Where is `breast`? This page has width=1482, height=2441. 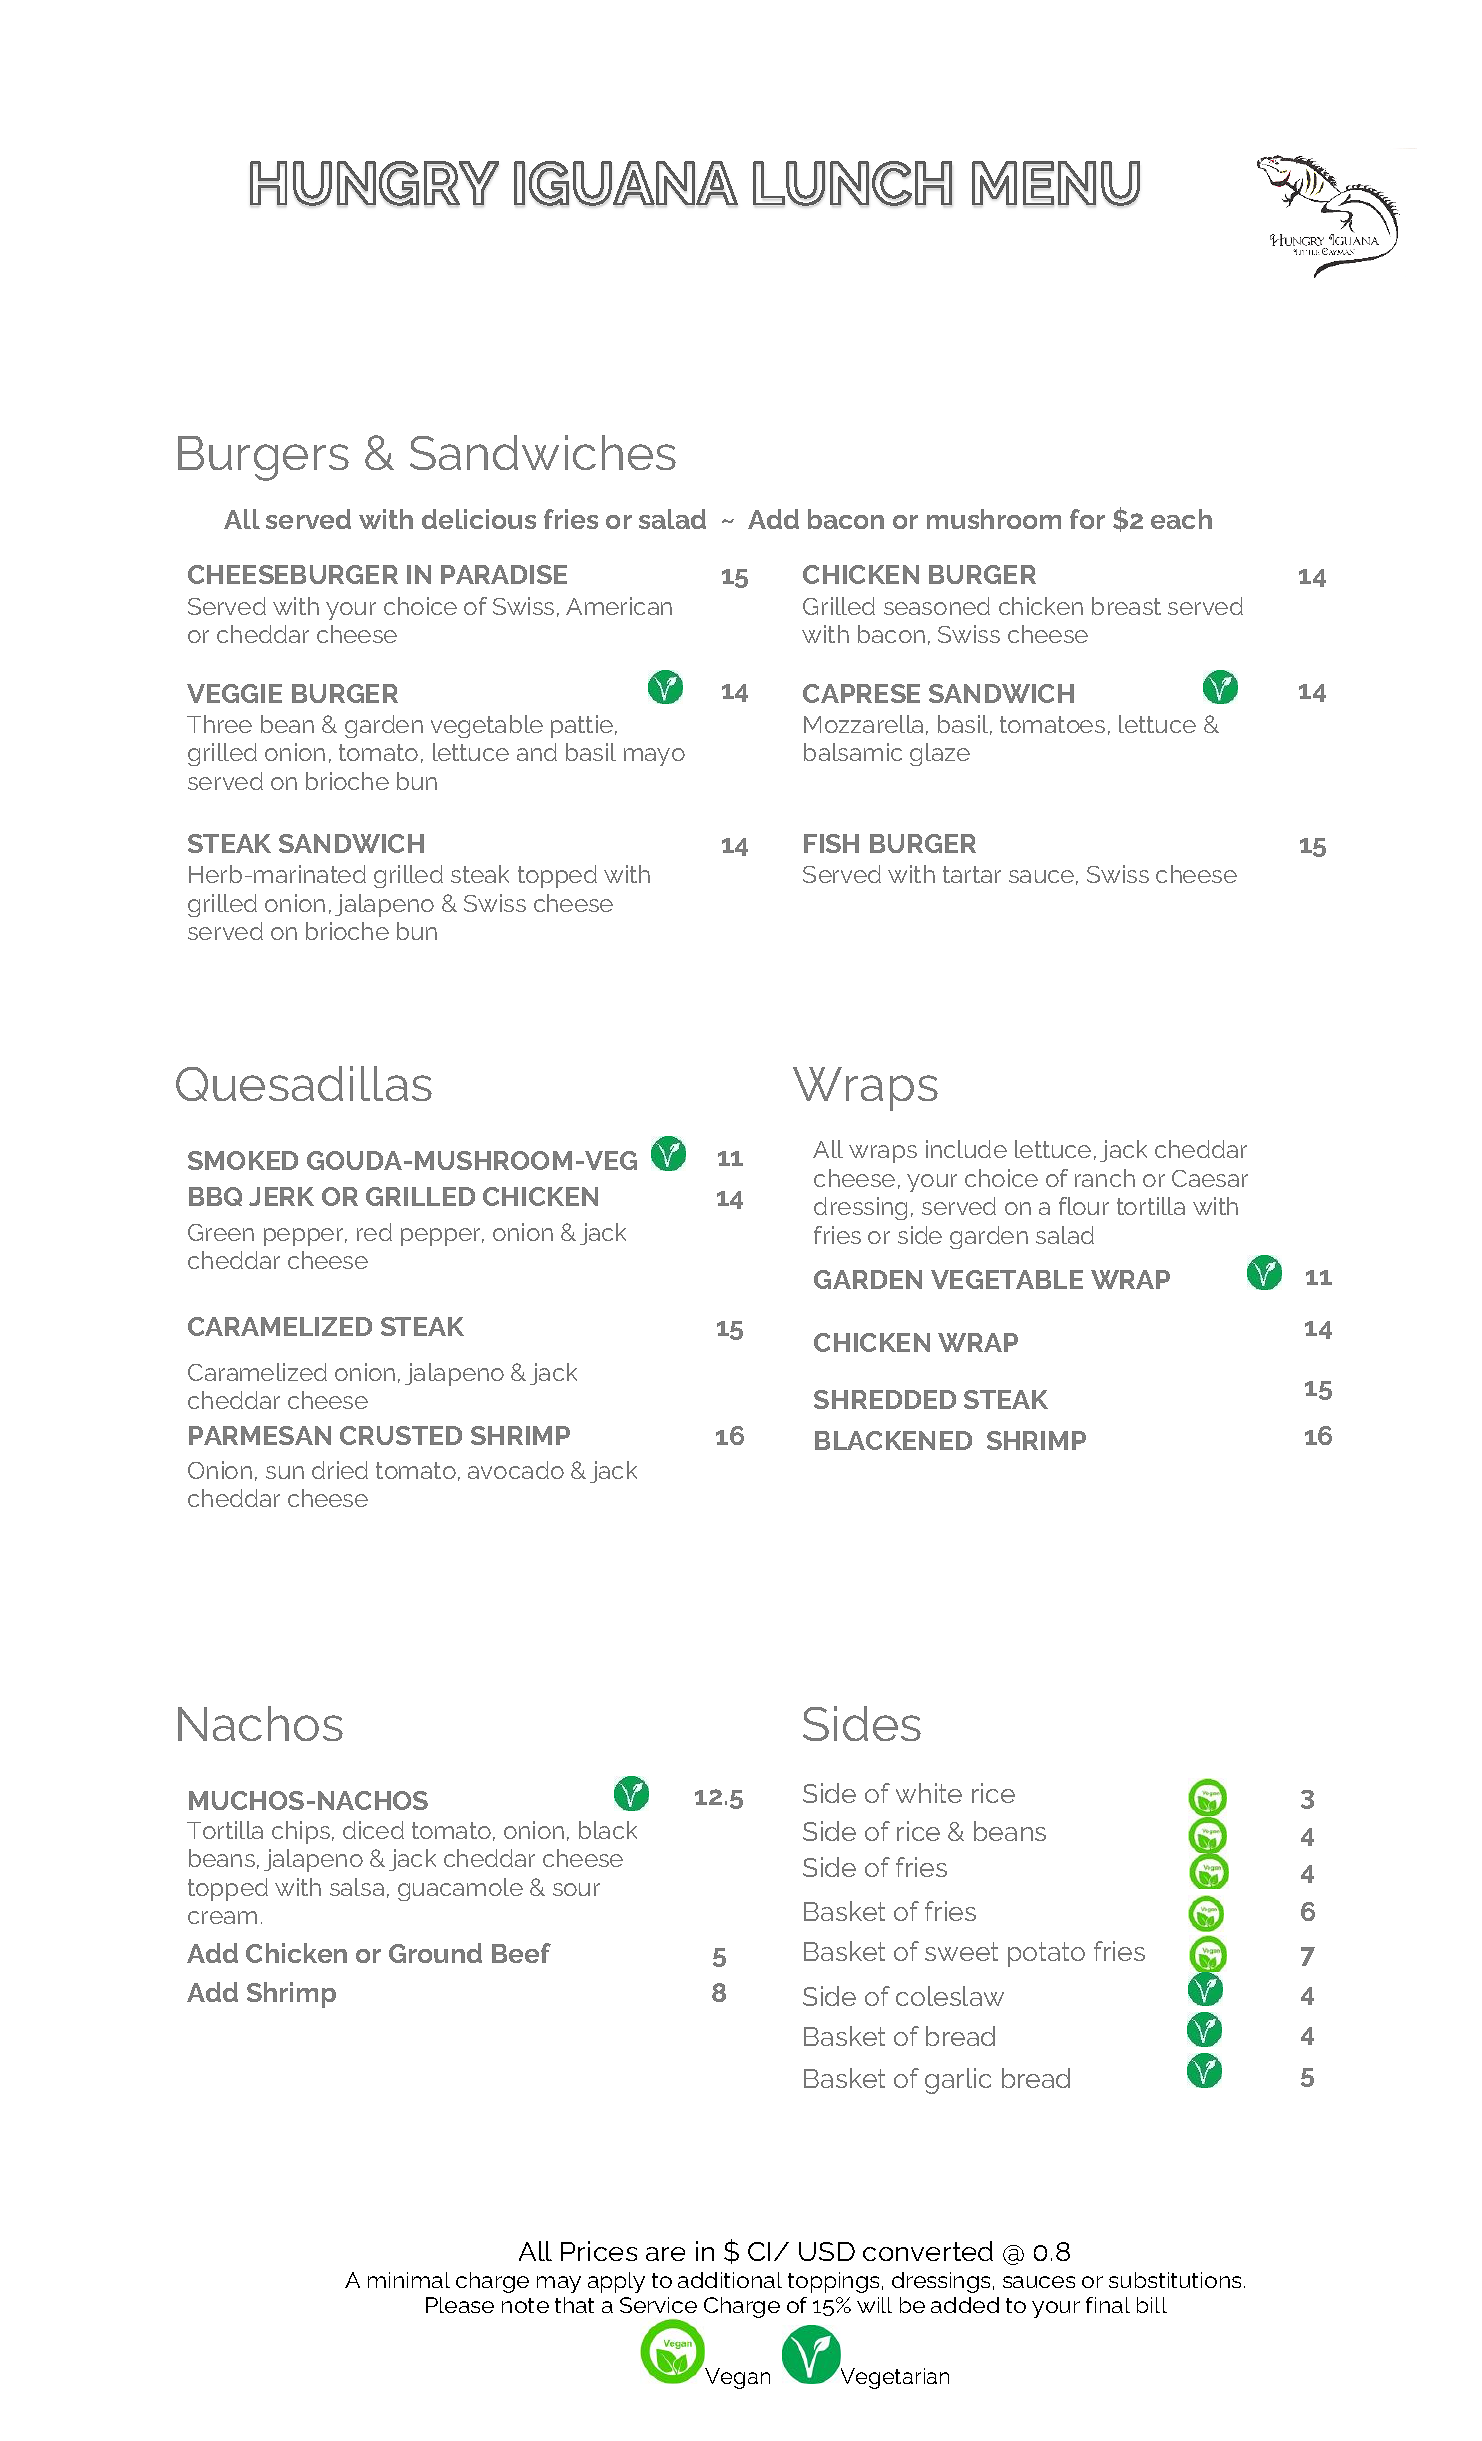
breast is located at coordinates (1126, 606).
